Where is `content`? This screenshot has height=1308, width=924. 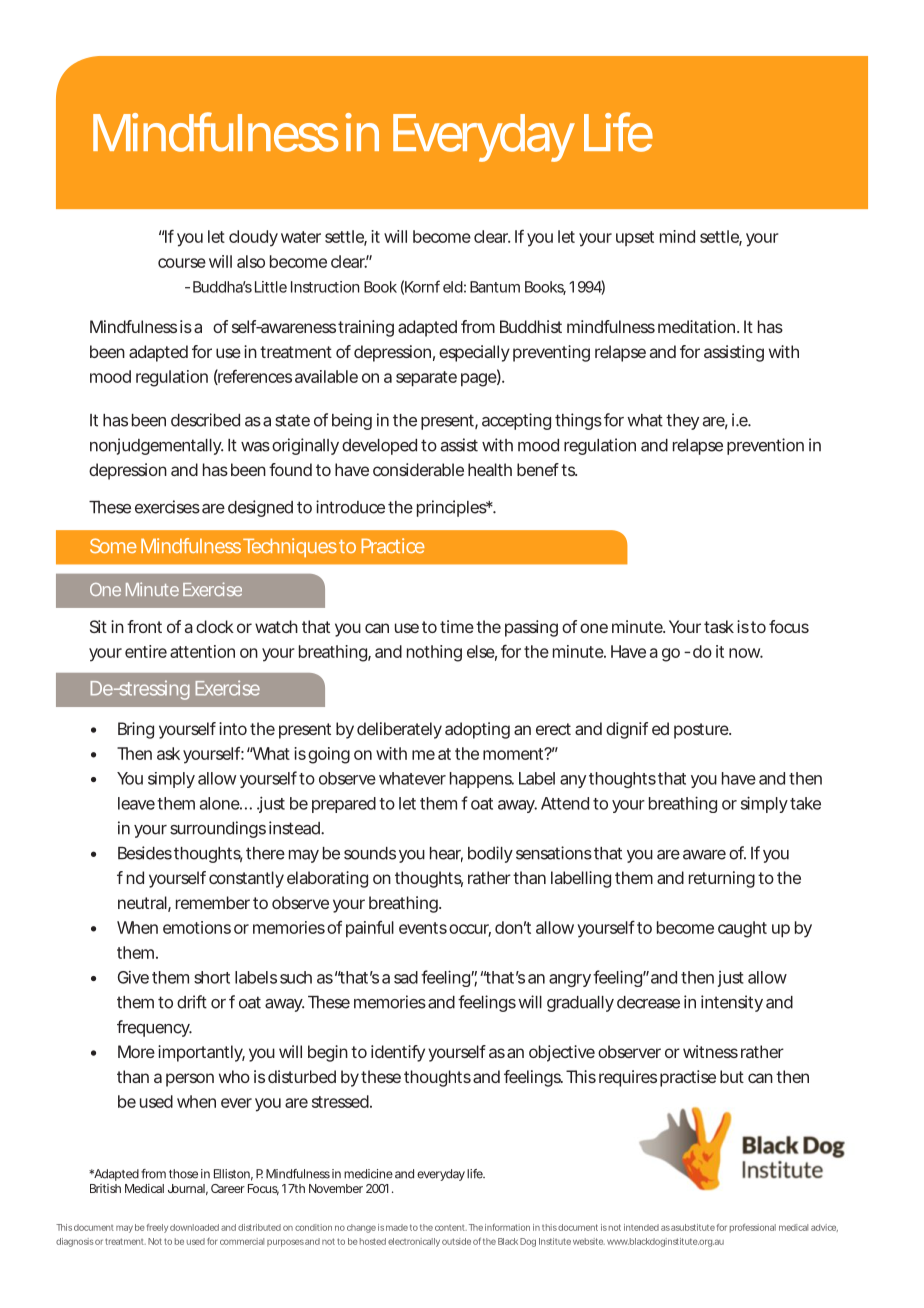
content is located at coordinates (451, 1228).
